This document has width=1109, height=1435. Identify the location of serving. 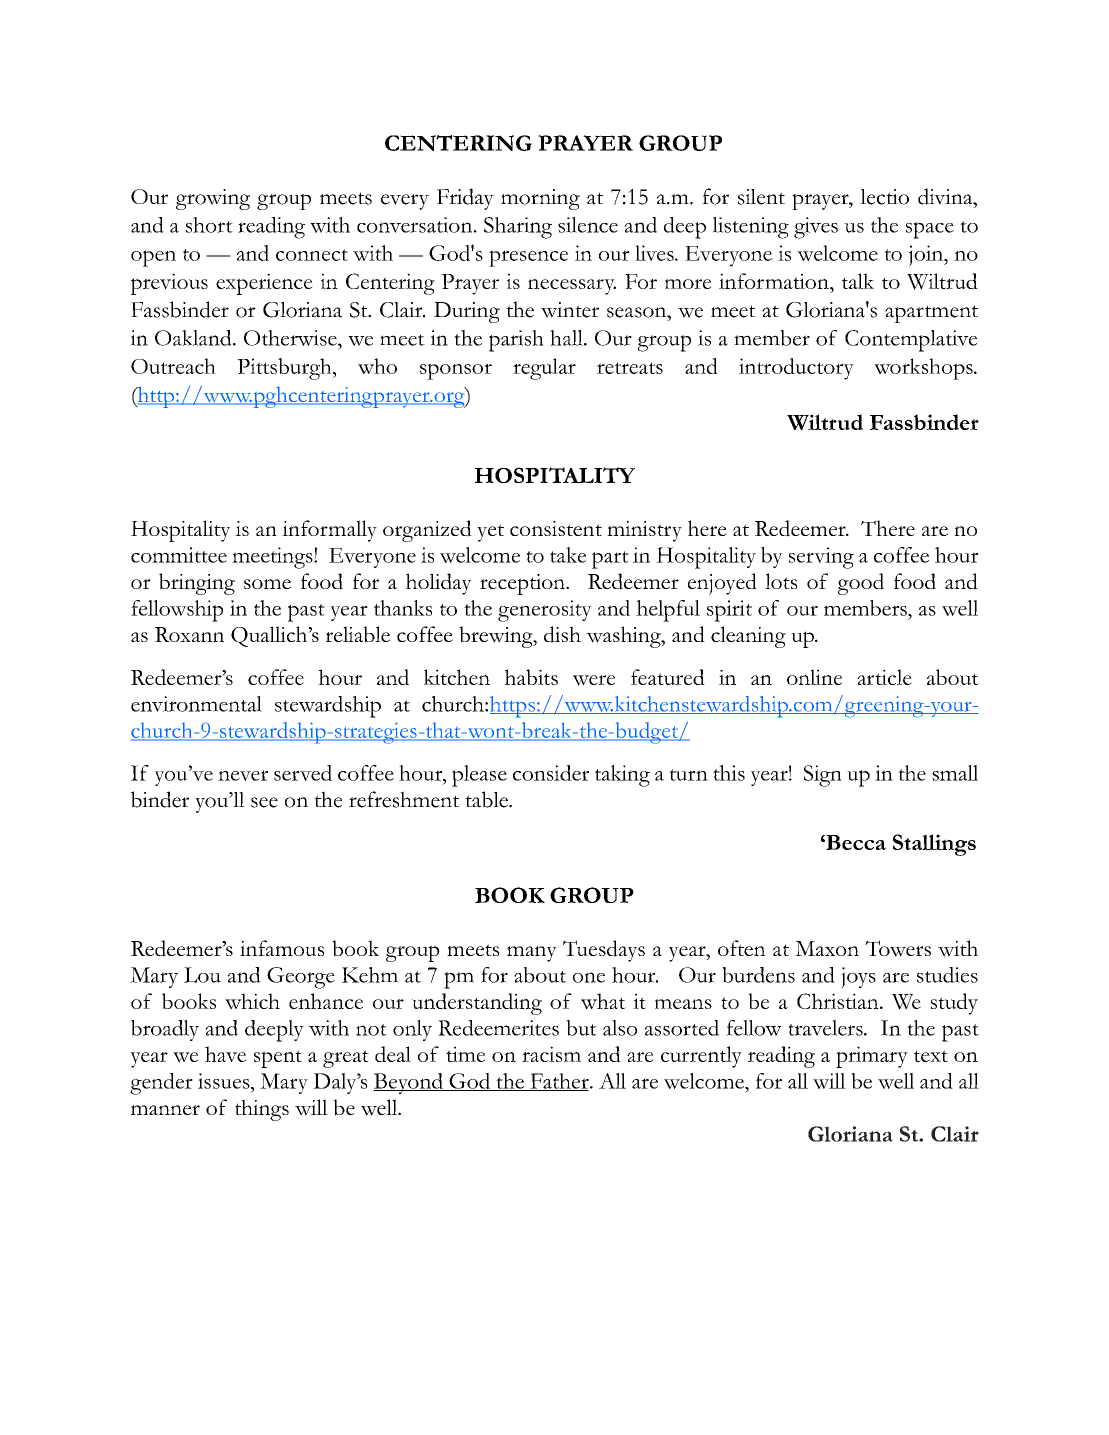
(821, 558).
